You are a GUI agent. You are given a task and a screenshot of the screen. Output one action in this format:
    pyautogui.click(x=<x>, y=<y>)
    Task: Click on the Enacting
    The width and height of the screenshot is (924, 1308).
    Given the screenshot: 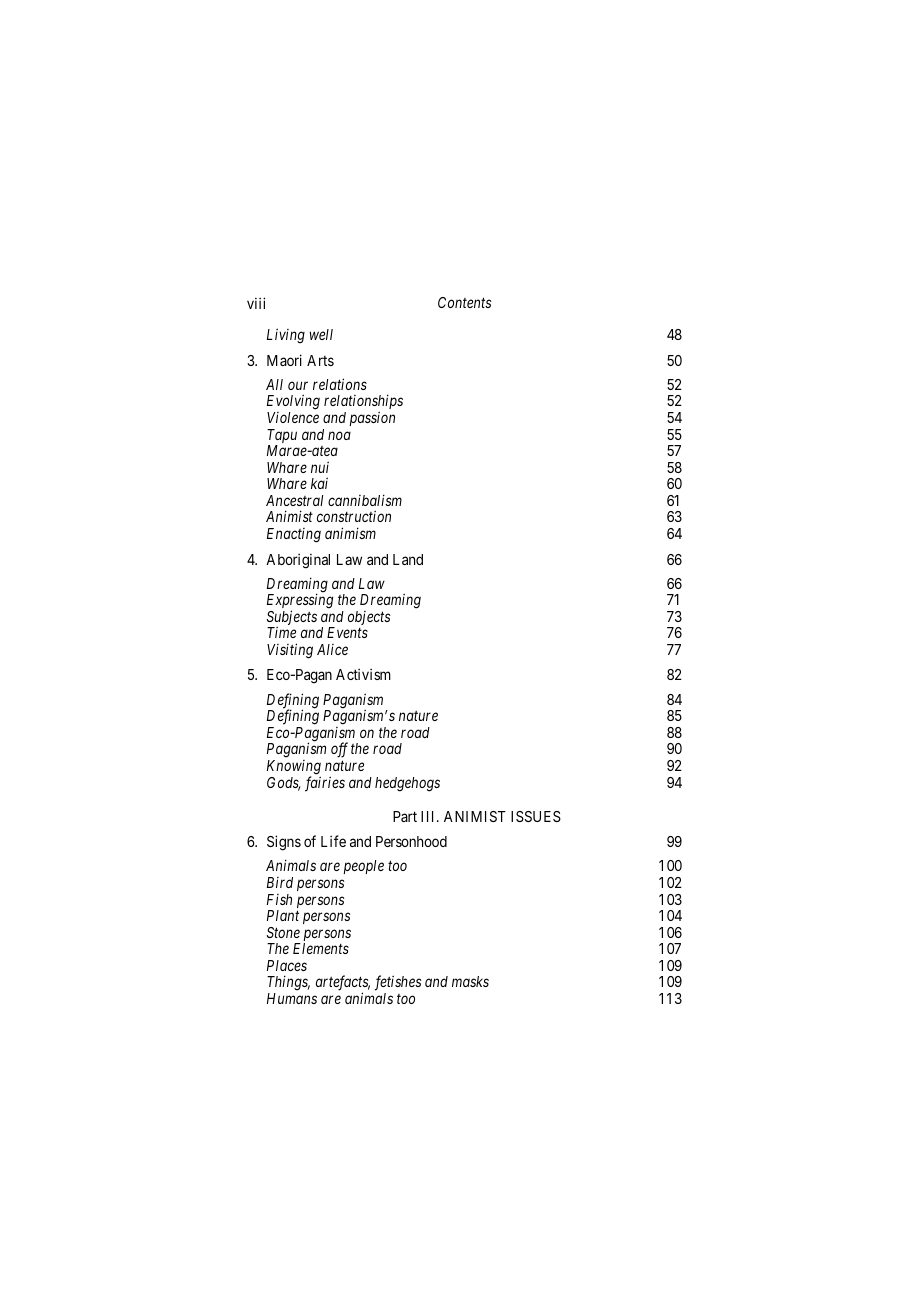 What is the action you would take?
    pyautogui.click(x=294, y=535)
